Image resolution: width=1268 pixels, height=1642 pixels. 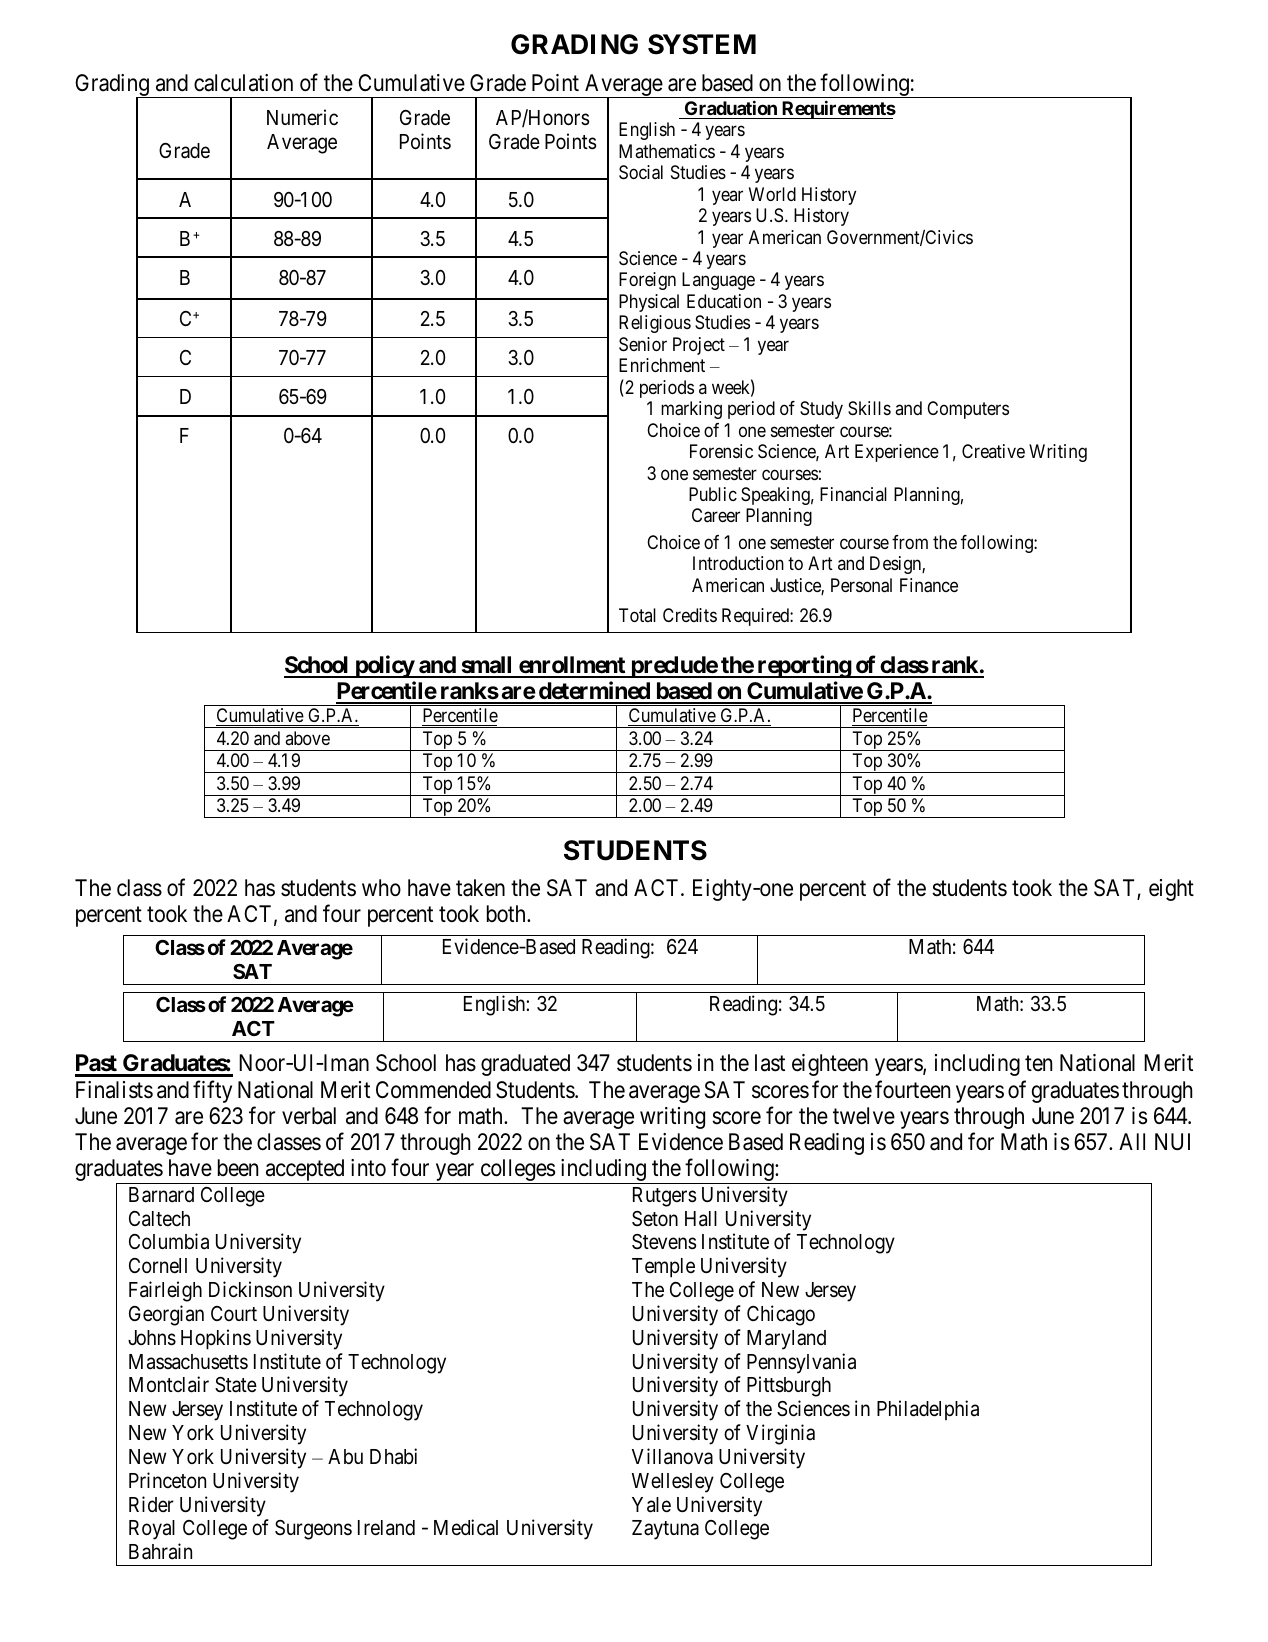 I want to click on graduated, so click(x=525, y=1065).
